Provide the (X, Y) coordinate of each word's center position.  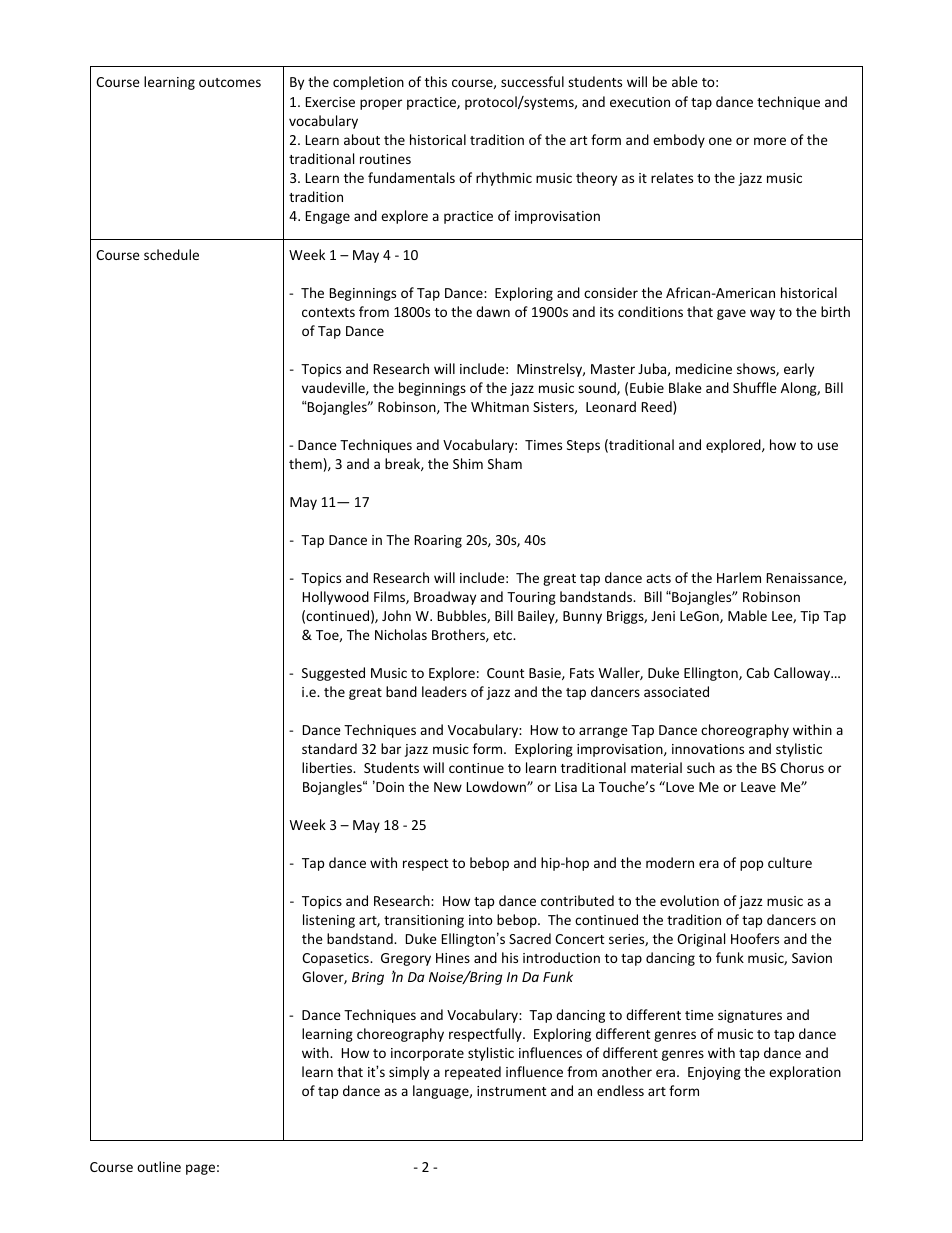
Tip (809, 617)
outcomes (230, 82)
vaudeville (334, 388)
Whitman (500, 406)
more (770, 141)
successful (532, 81)
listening (329, 921)
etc (503, 635)
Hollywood (336, 598)
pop (751, 865)
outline (159, 1166)
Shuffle (755, 387)
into (481, 920)
